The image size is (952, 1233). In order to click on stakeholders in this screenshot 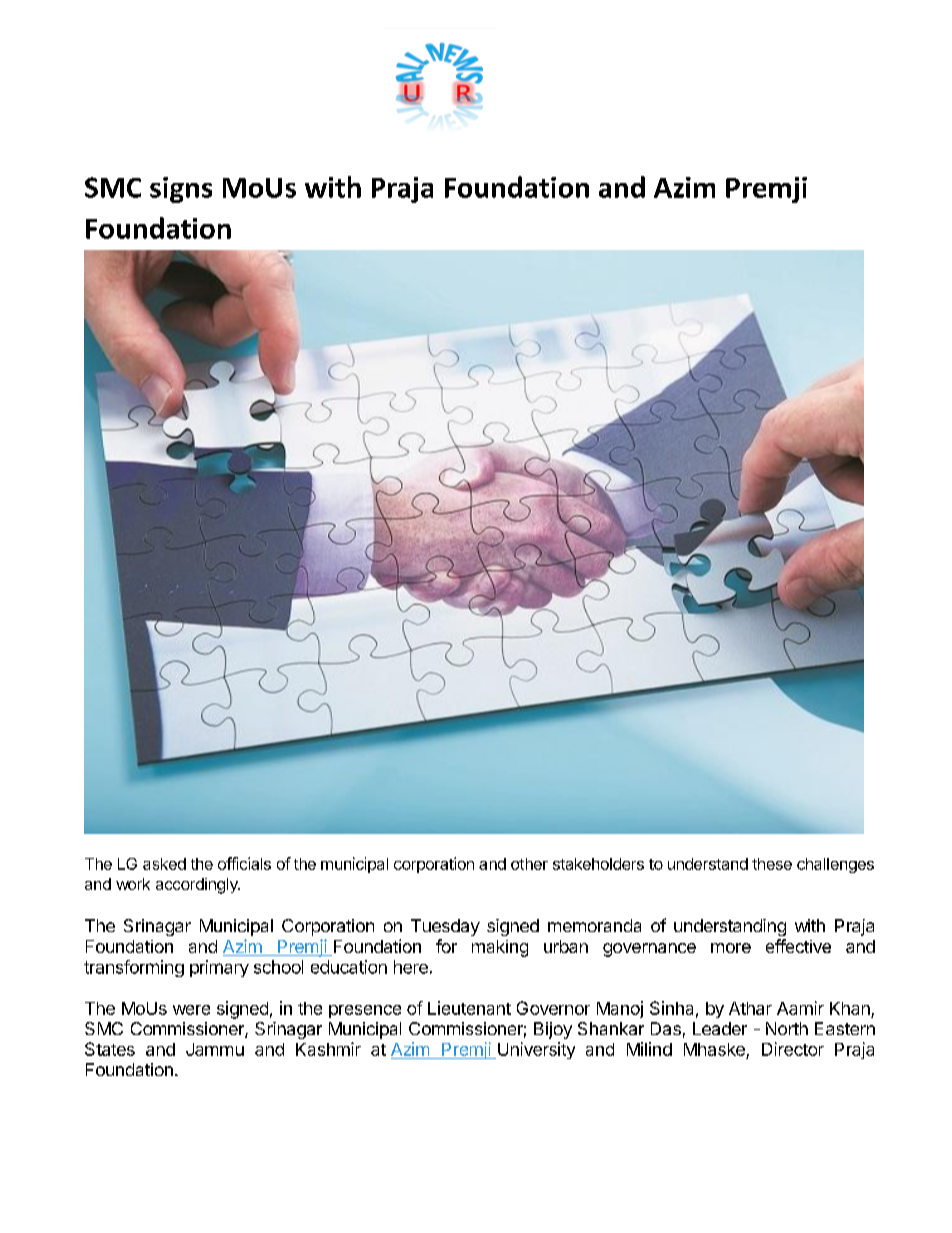, I will do `click(598, 864)`.
